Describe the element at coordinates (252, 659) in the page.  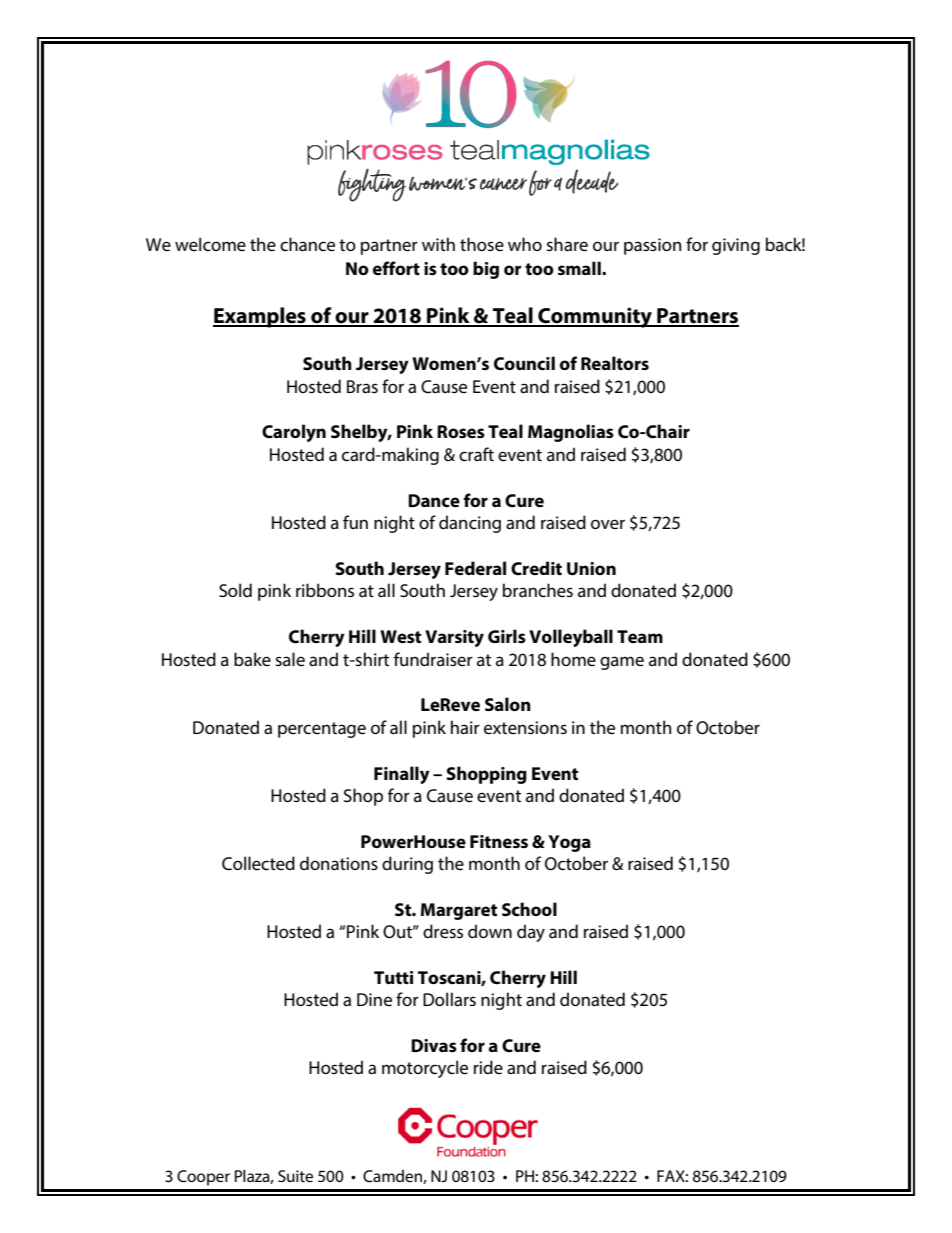
I see `bake` at that location.
